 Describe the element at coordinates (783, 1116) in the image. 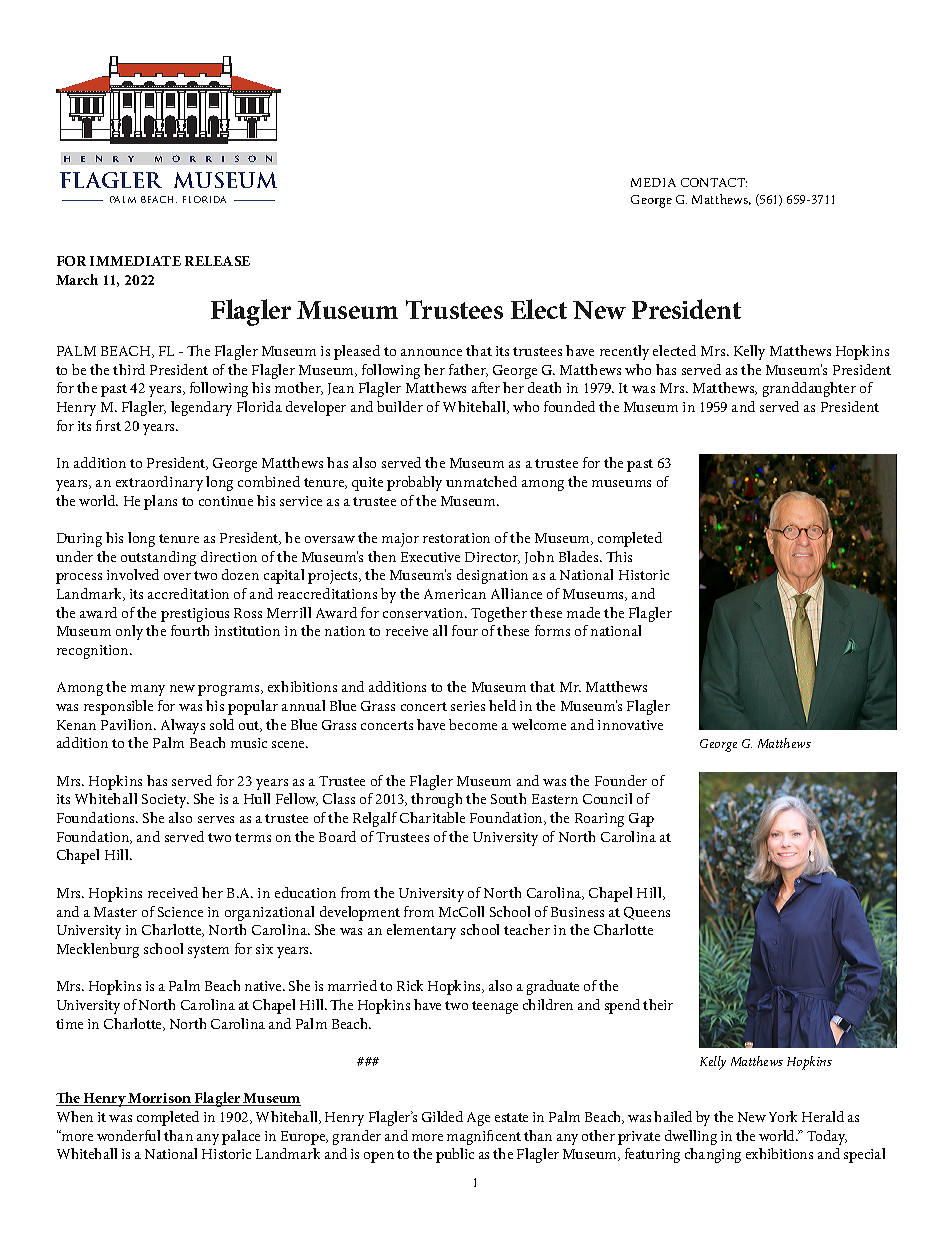

I see `York` at that location.
